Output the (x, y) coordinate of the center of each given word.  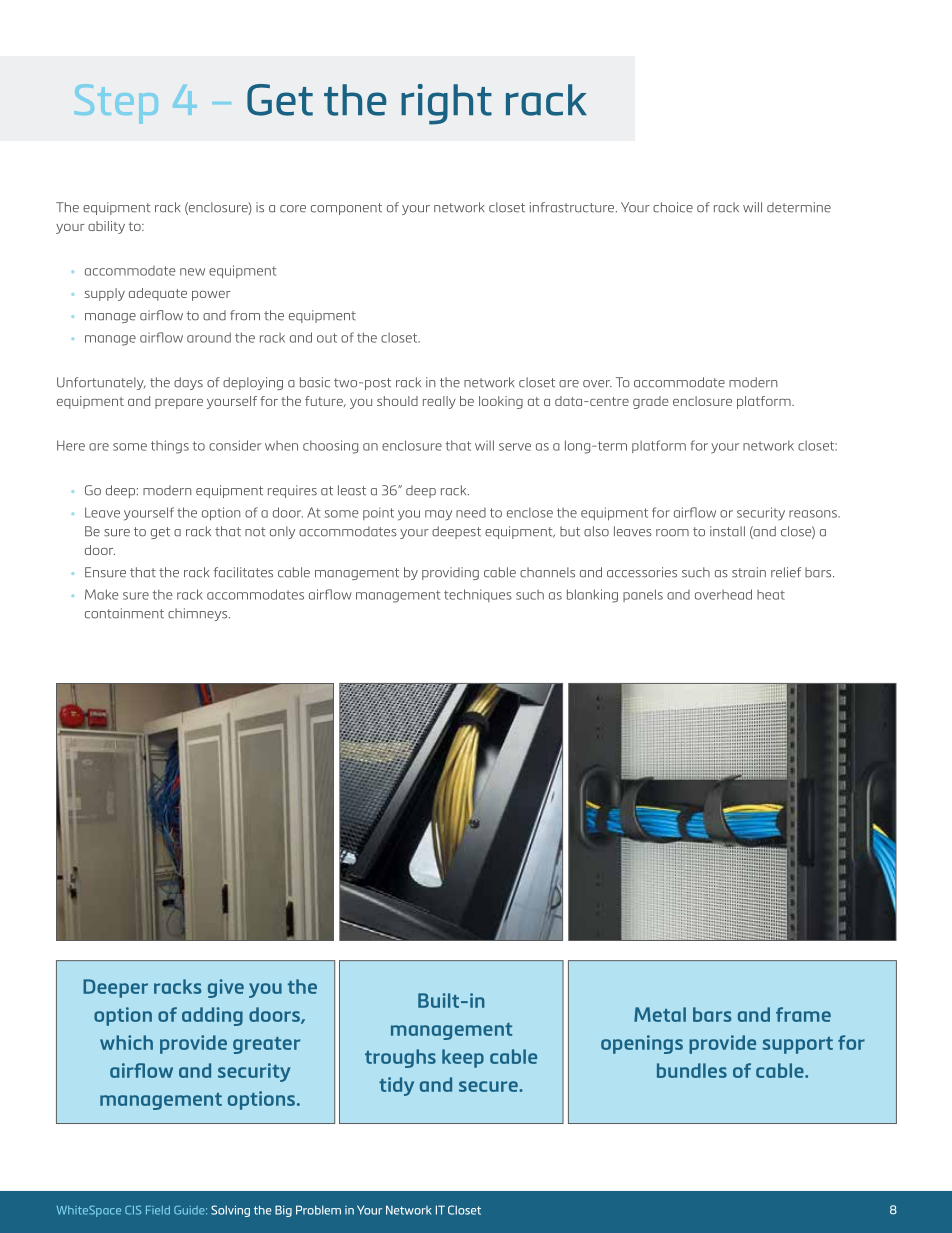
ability (106, 227)
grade (650, 402)
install (727, 531)
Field (158, 1210)
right (446, 104)
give (226, 988)
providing (450, 573)
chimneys (199, 614)
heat (771, 595)
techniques (478, 595)
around (209, 337)
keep (463, 1058)
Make (101, 594)
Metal (660, 1014)
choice (673, 207)
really (439, 402)
